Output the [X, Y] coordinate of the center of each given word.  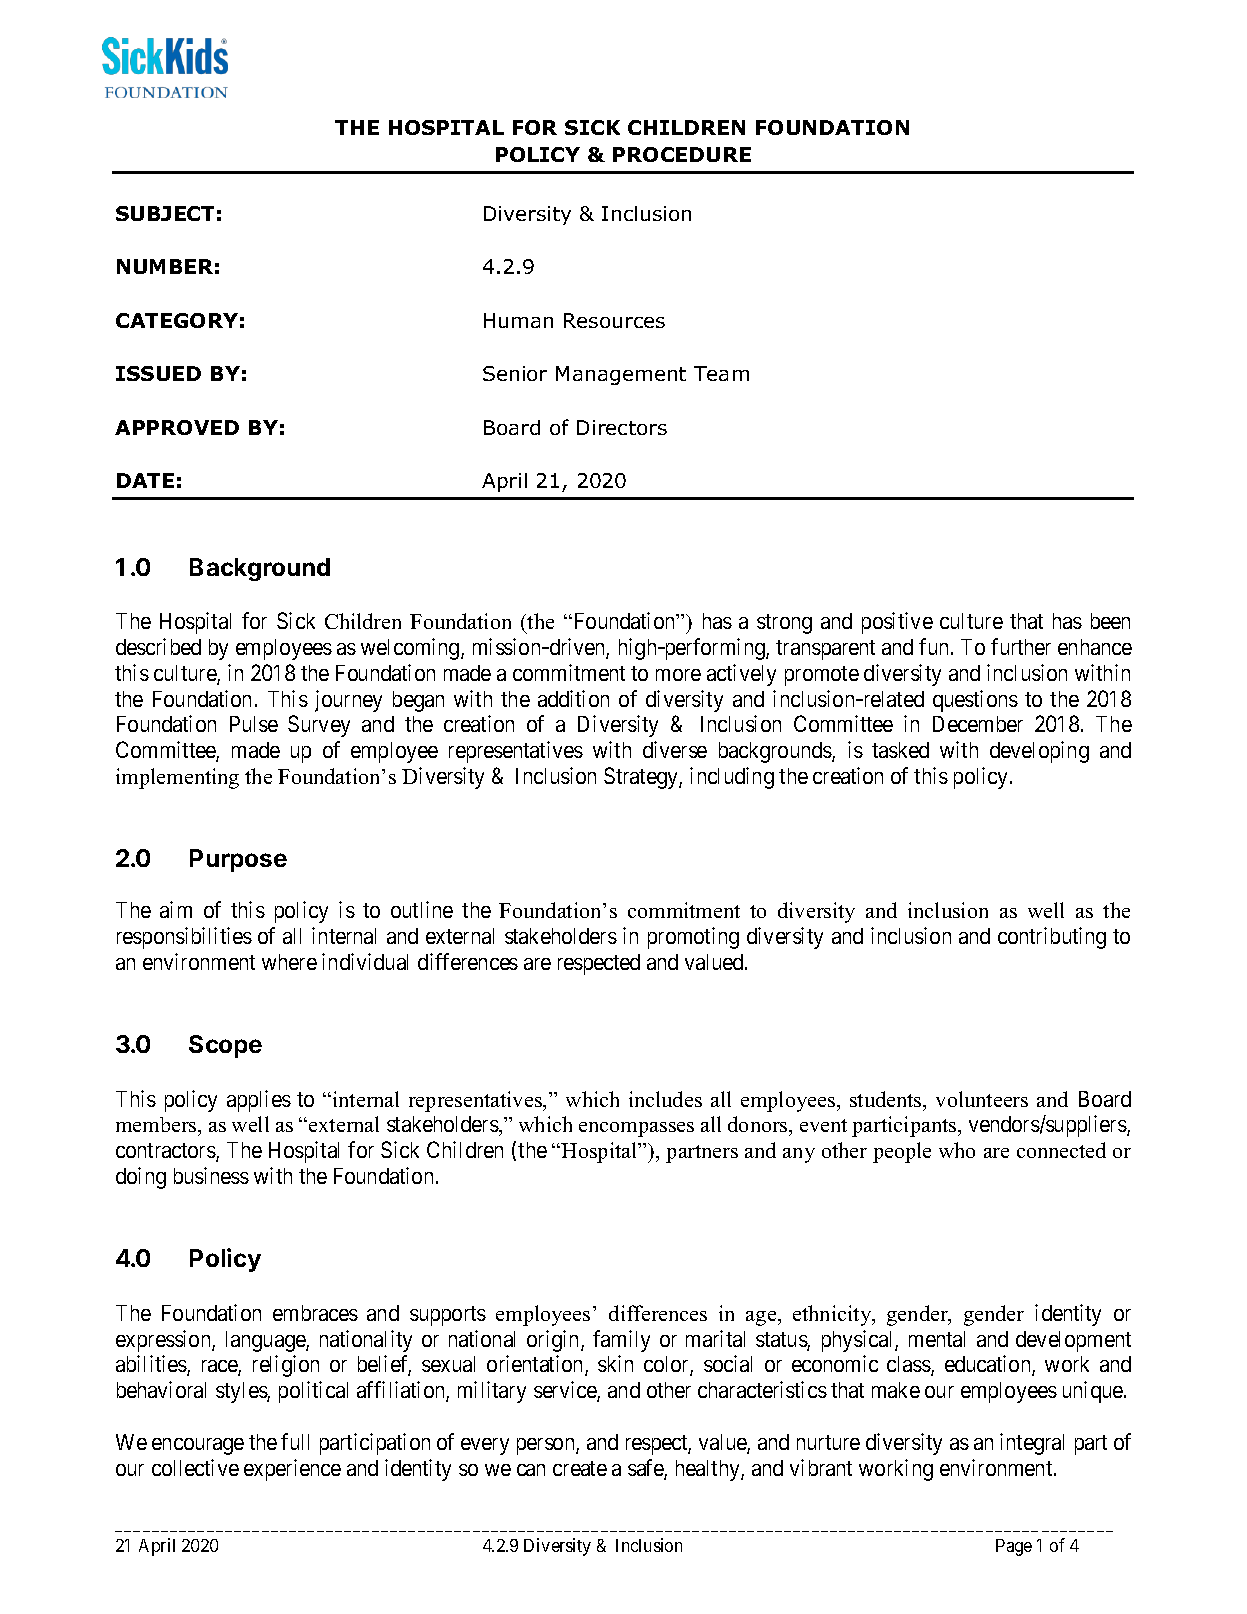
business [211, 1175]
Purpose [238, 860]
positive [897, 623]
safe [646, 1469]
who [957, 1150]
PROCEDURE [682, 154]
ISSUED [158, 373]
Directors [622, 427]
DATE [145, 480]
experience [292, 1470]
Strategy [642, 778]
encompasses [636, 1129]
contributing [1052, 938]
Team [721, 373]
